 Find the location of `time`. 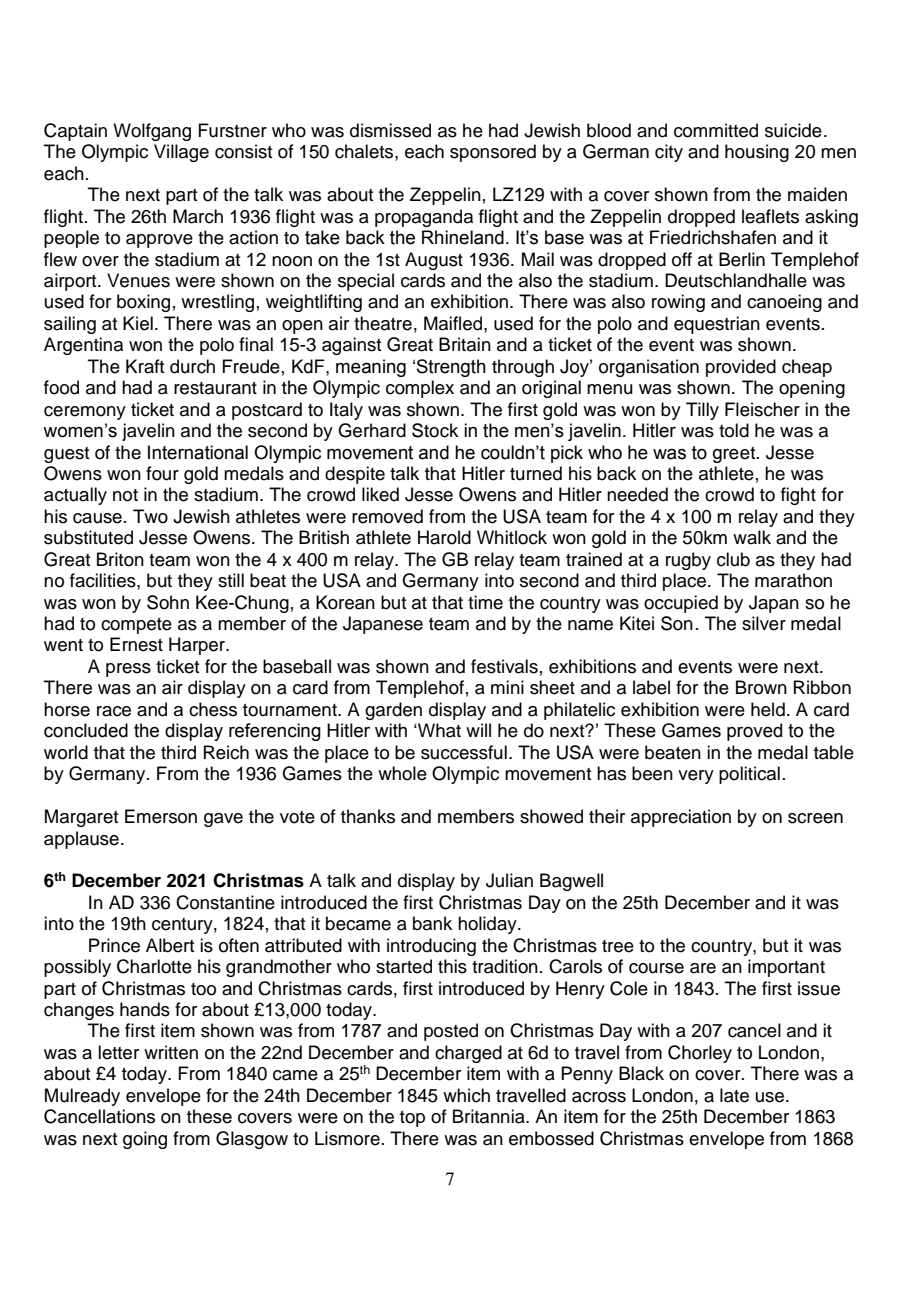

time is located at coordinates (485, 602).
